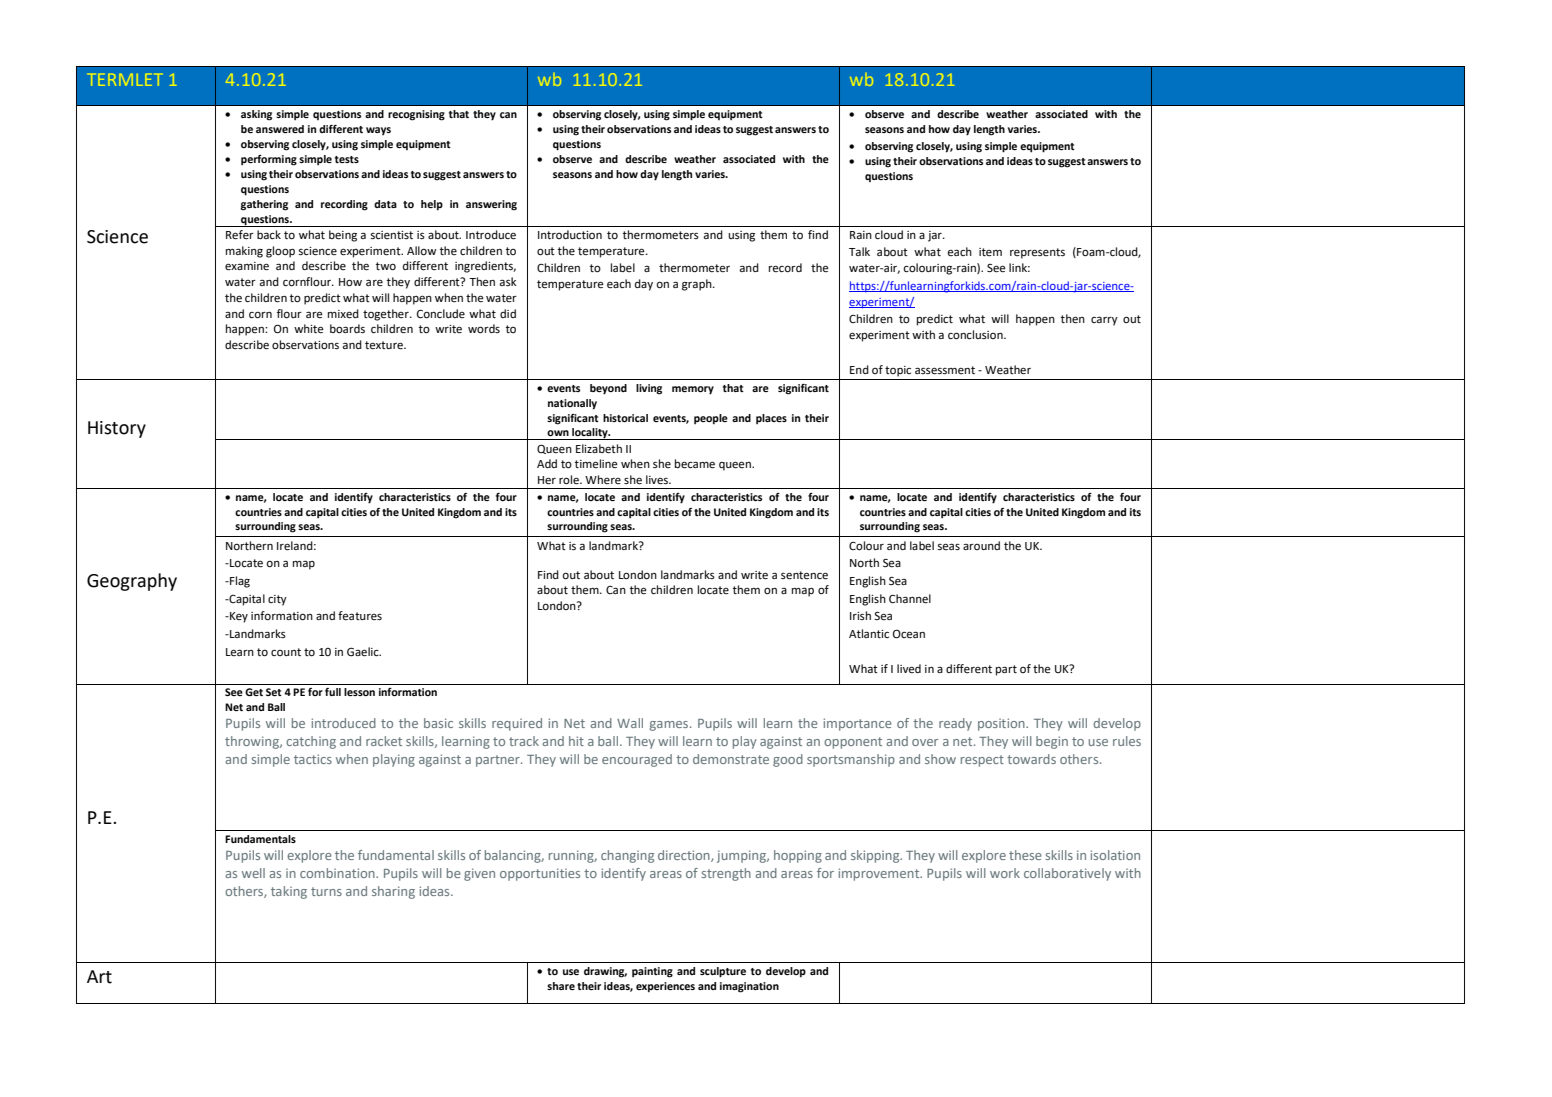  I want to click on work, so click(1005, 873).
